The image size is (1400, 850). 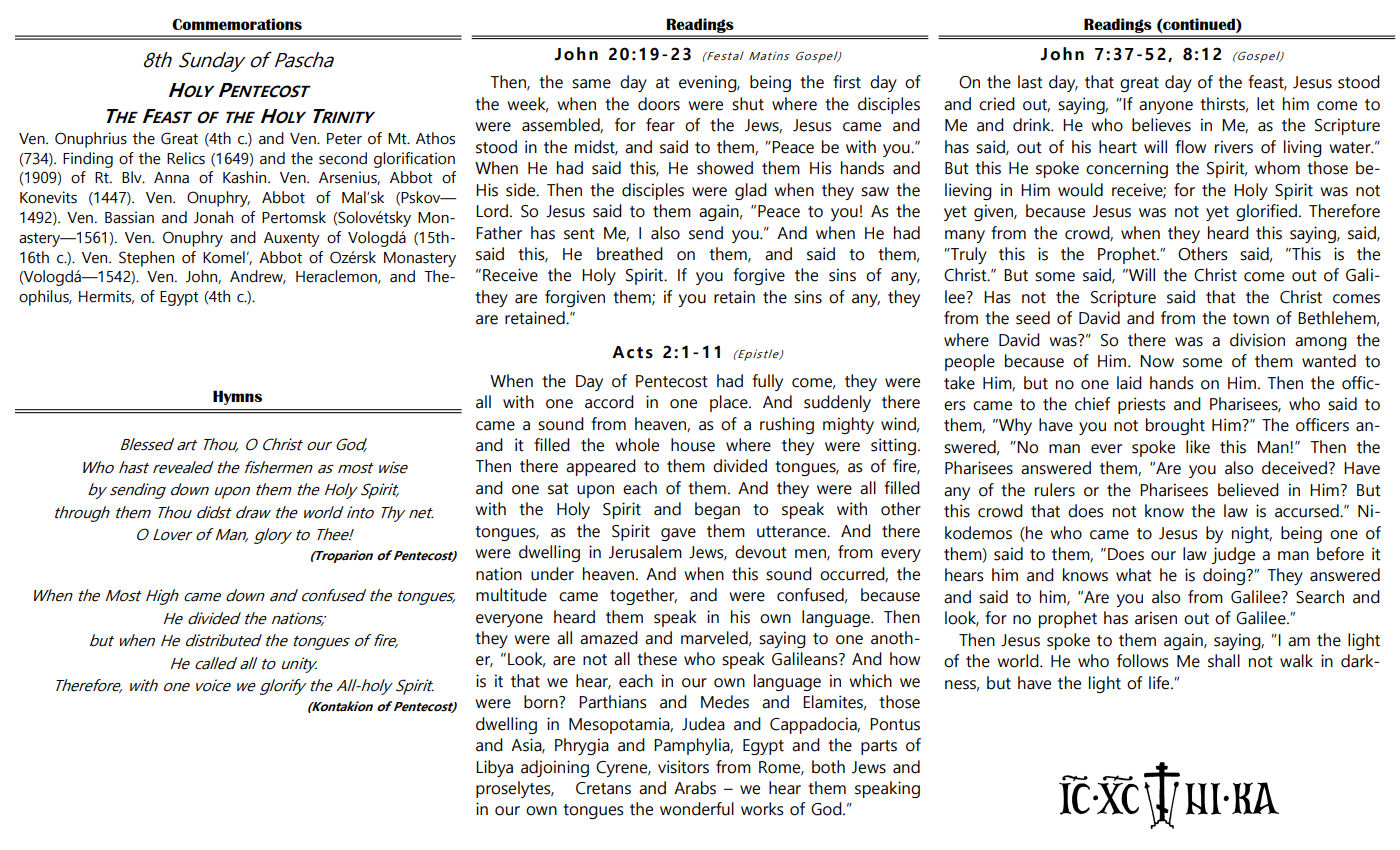 I want to click on multitude, so click(x=511, y=595).
